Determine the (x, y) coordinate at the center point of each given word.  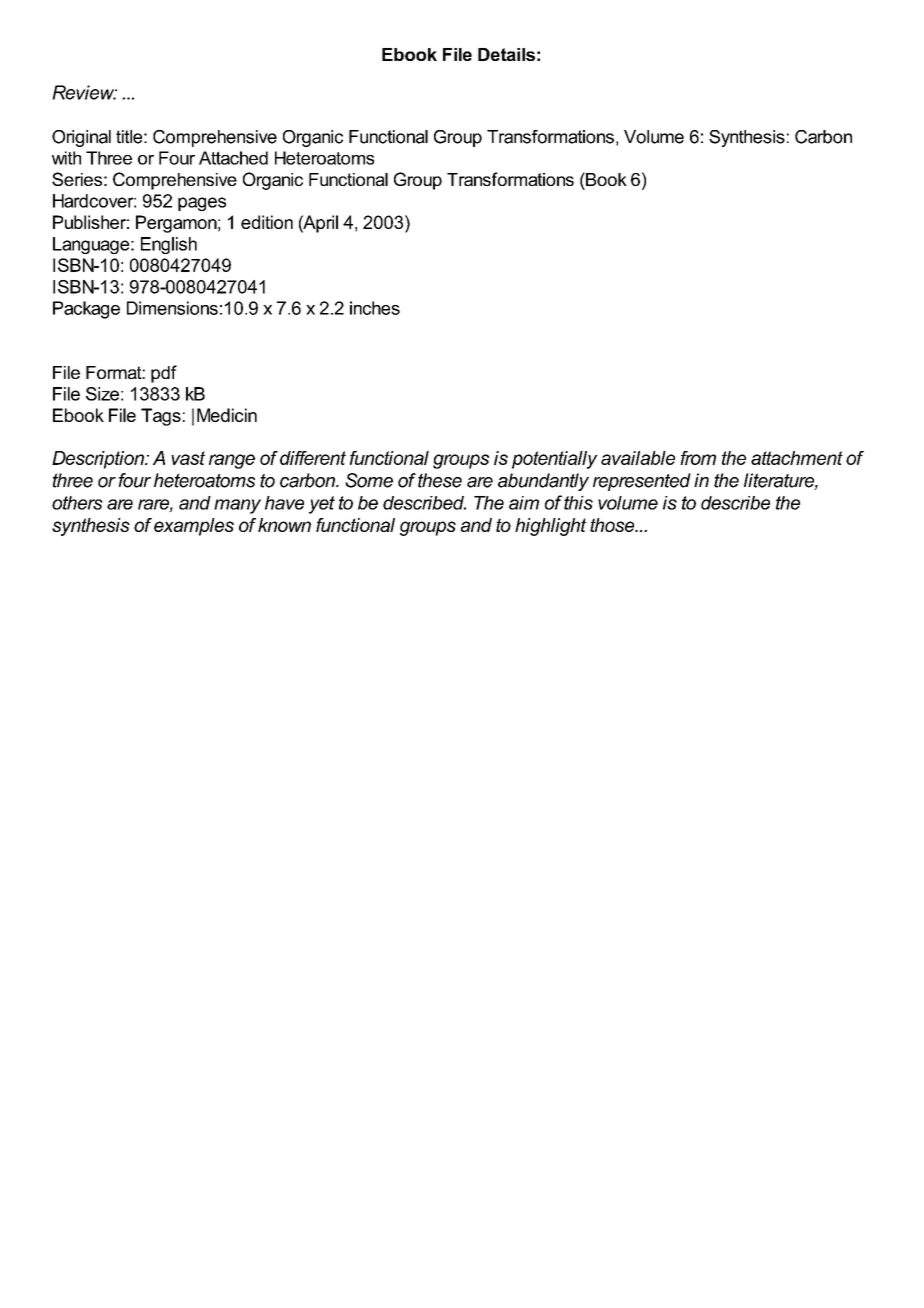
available (638, 458)
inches (375, 308)
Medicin (227, 415)
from (698, 458)
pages (202, 204)
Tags (161, 417)
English (169, 245)
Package (86, 310)
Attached (233, 158)
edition (267, 222)
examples (194, 527)
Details (506, 54)
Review (84, 92)
